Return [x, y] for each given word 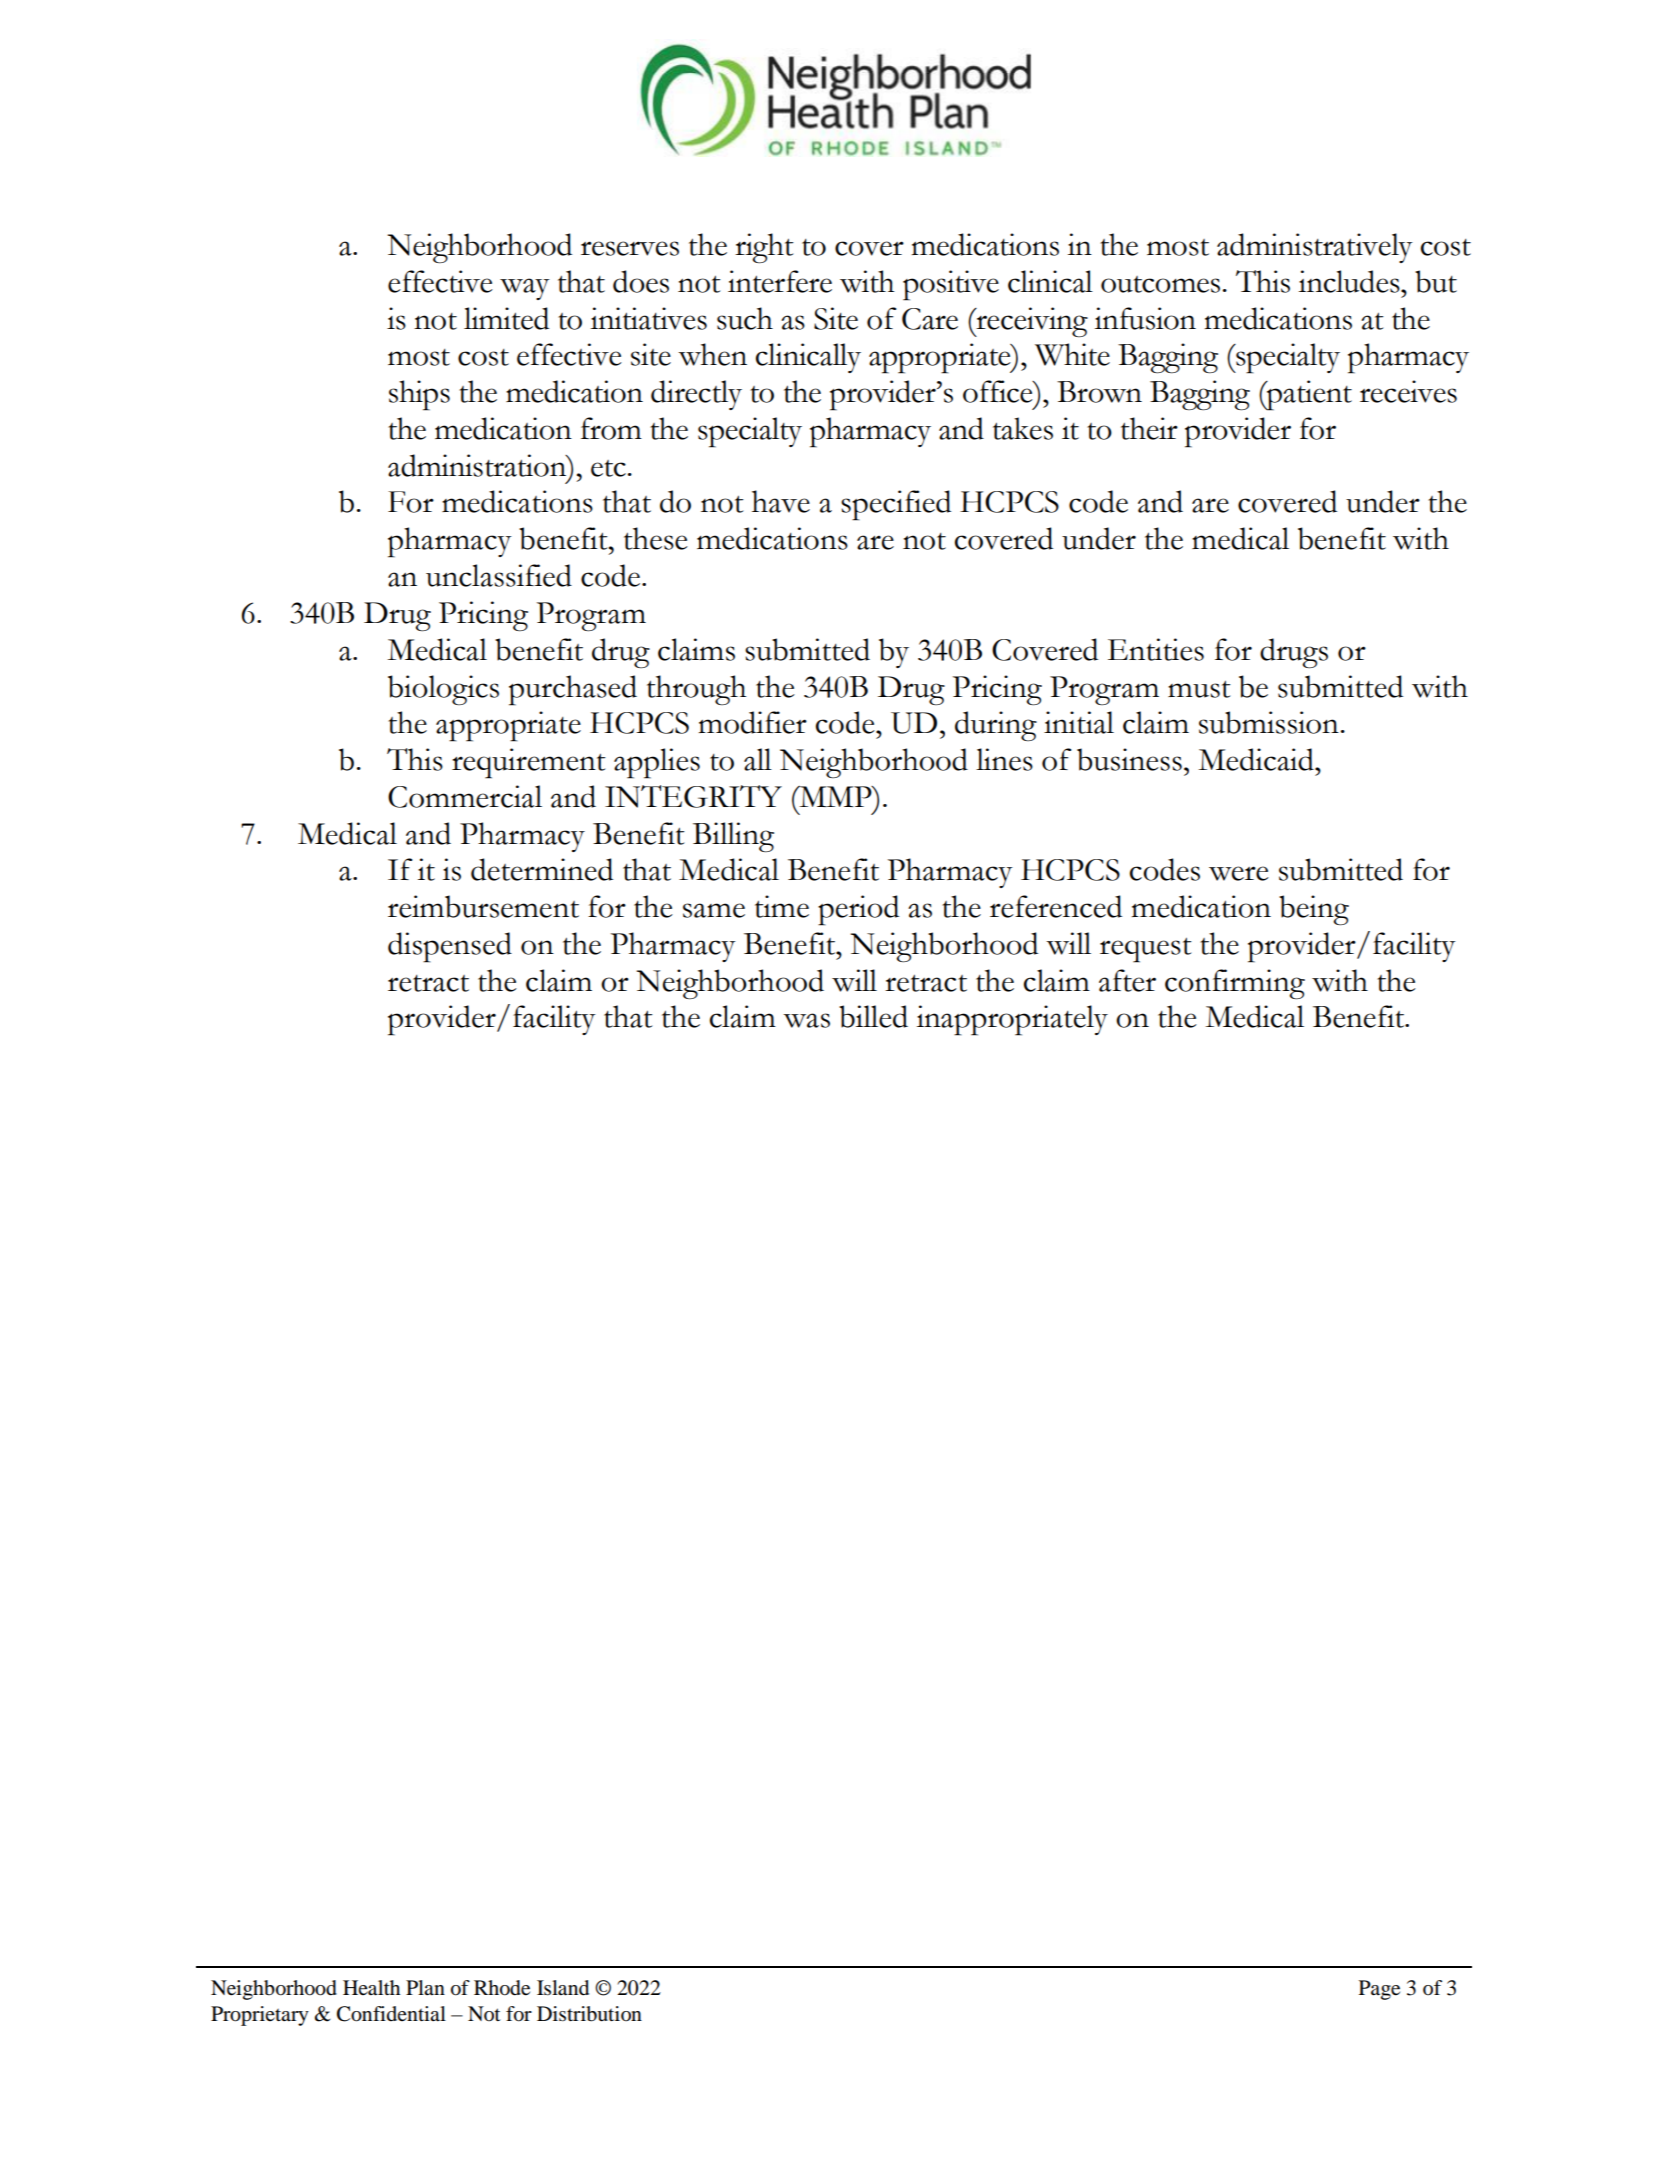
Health [371, 1988]
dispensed [450, 947]
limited [506, 318]
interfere [780, 281]
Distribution [589, 2014]
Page [1379, 1990]
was [806, 1020]
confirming [1235, 984]
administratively [1315, 248]
